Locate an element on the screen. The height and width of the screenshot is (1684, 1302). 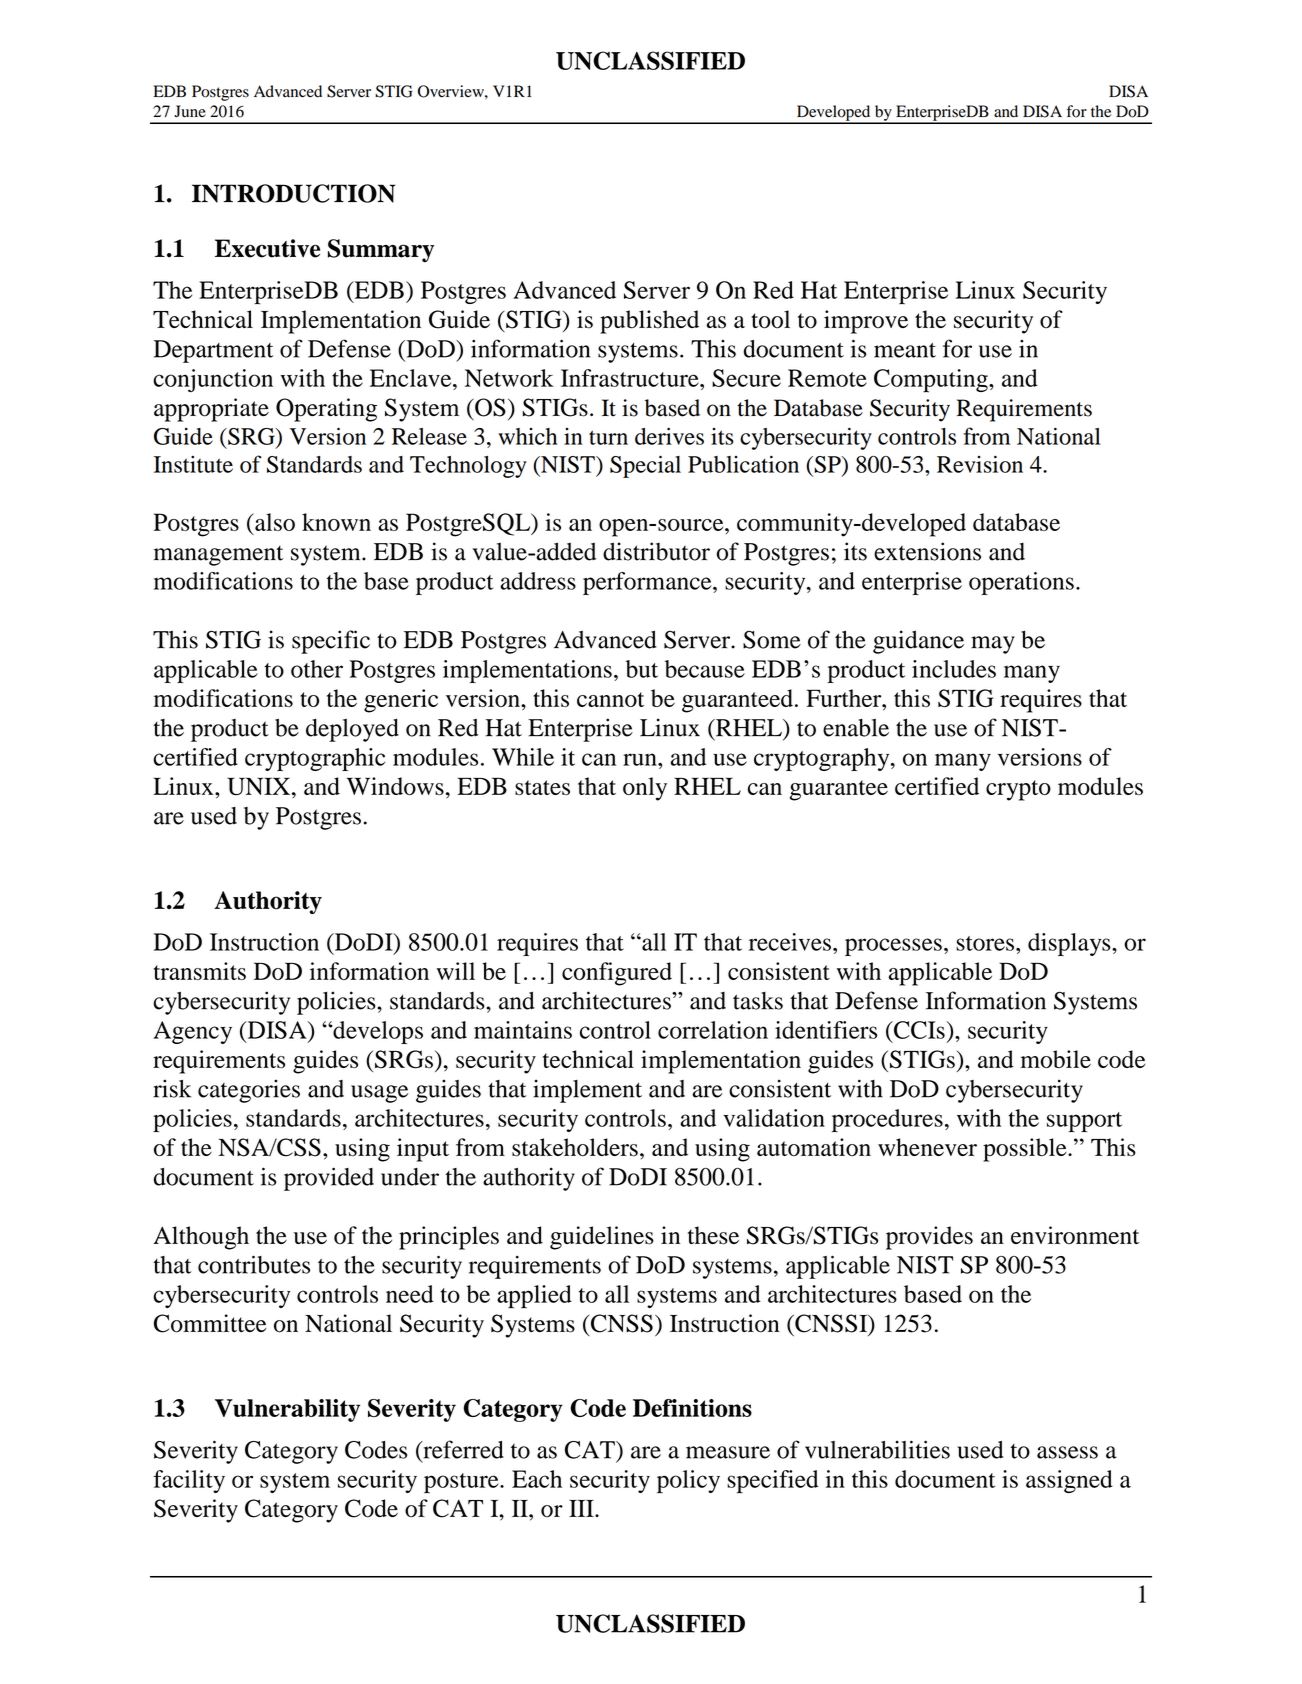
Windows is located at coordinates (395, 786).
